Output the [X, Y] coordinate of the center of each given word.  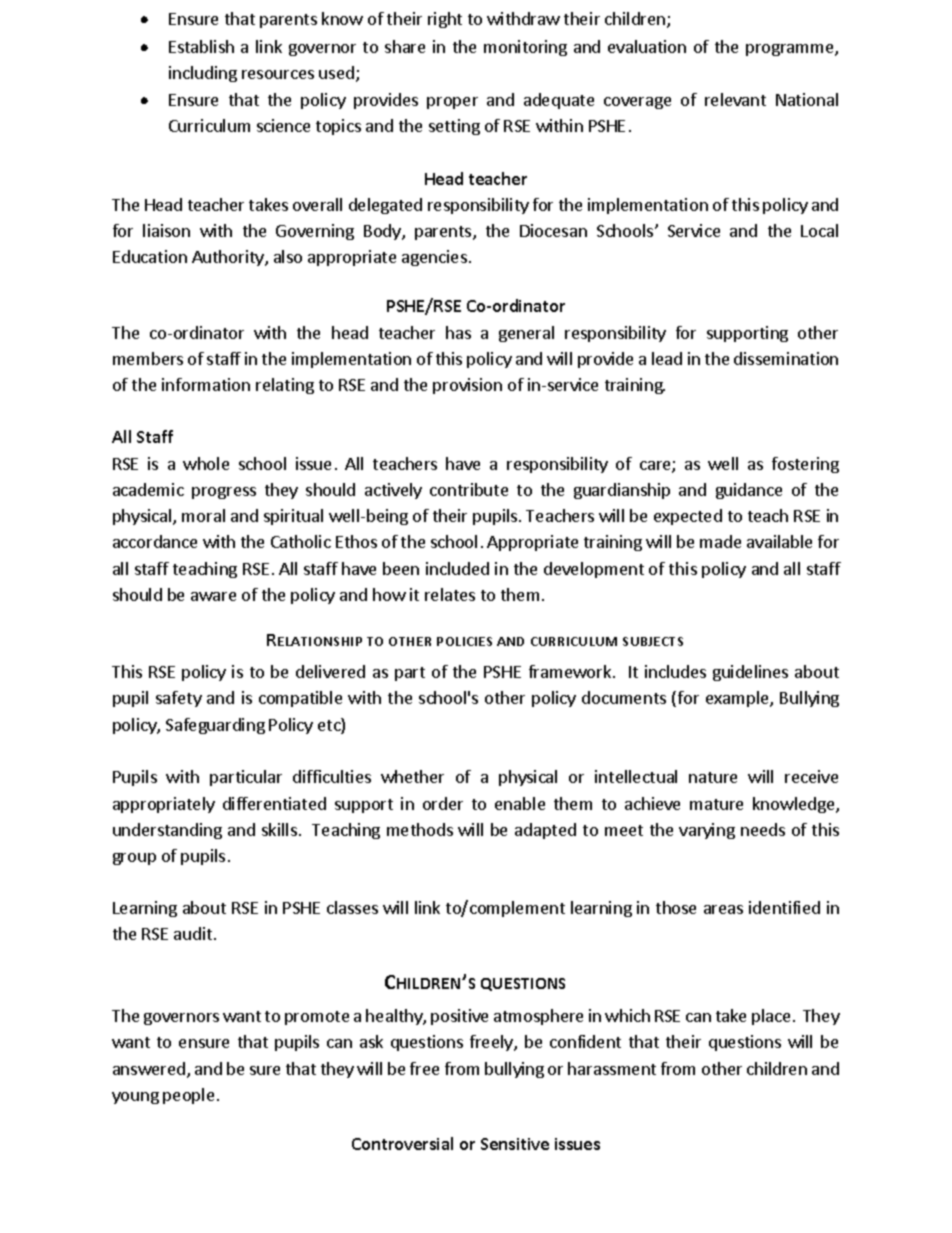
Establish [201, 46]
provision [467, 386]
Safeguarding [215, 726]
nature [713, 777]
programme [791, 50]
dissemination [786, 358]
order [443, 803]
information [206, 384]
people [188, 1096]
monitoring [525, 48]
